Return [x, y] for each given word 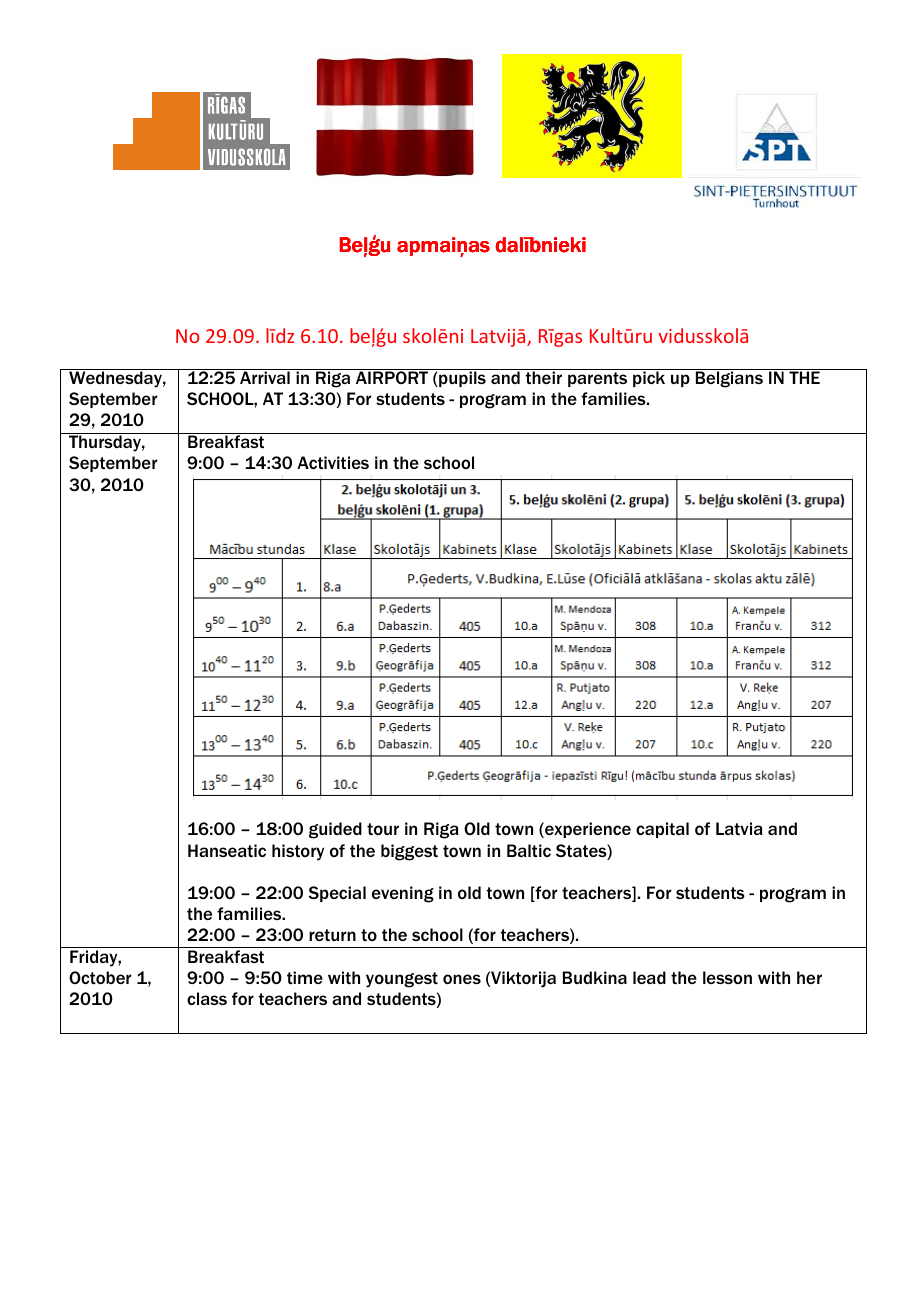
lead [649, 977]
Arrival [265, 377]
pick [649, 379]
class [207, 998]
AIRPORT [392, 377]
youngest [402, 980]
